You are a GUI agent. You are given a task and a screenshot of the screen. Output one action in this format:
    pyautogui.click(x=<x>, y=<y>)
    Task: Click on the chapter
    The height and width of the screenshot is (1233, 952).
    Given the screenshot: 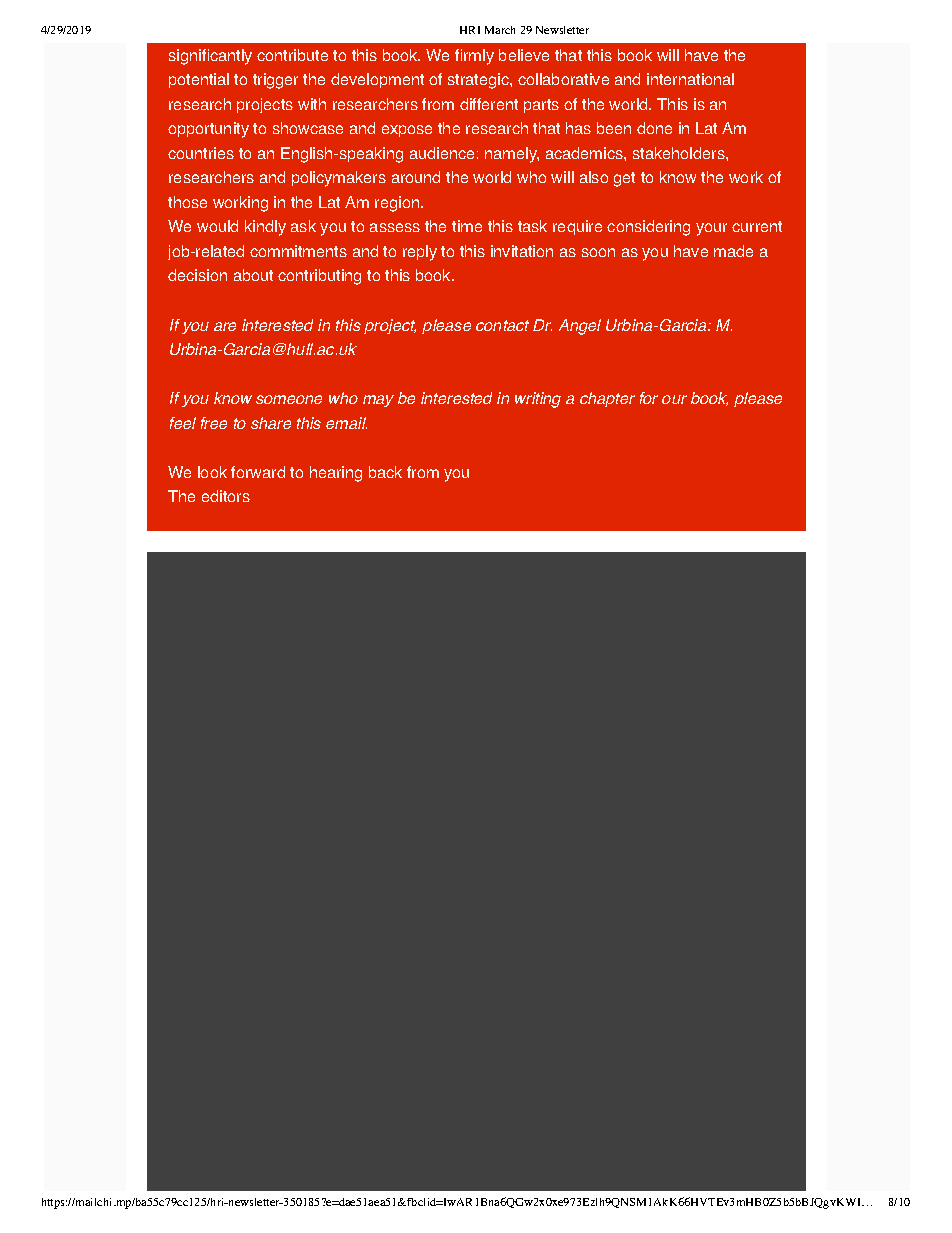 What is the action you would take?
    pyautogui.click(x=607, y=399)
